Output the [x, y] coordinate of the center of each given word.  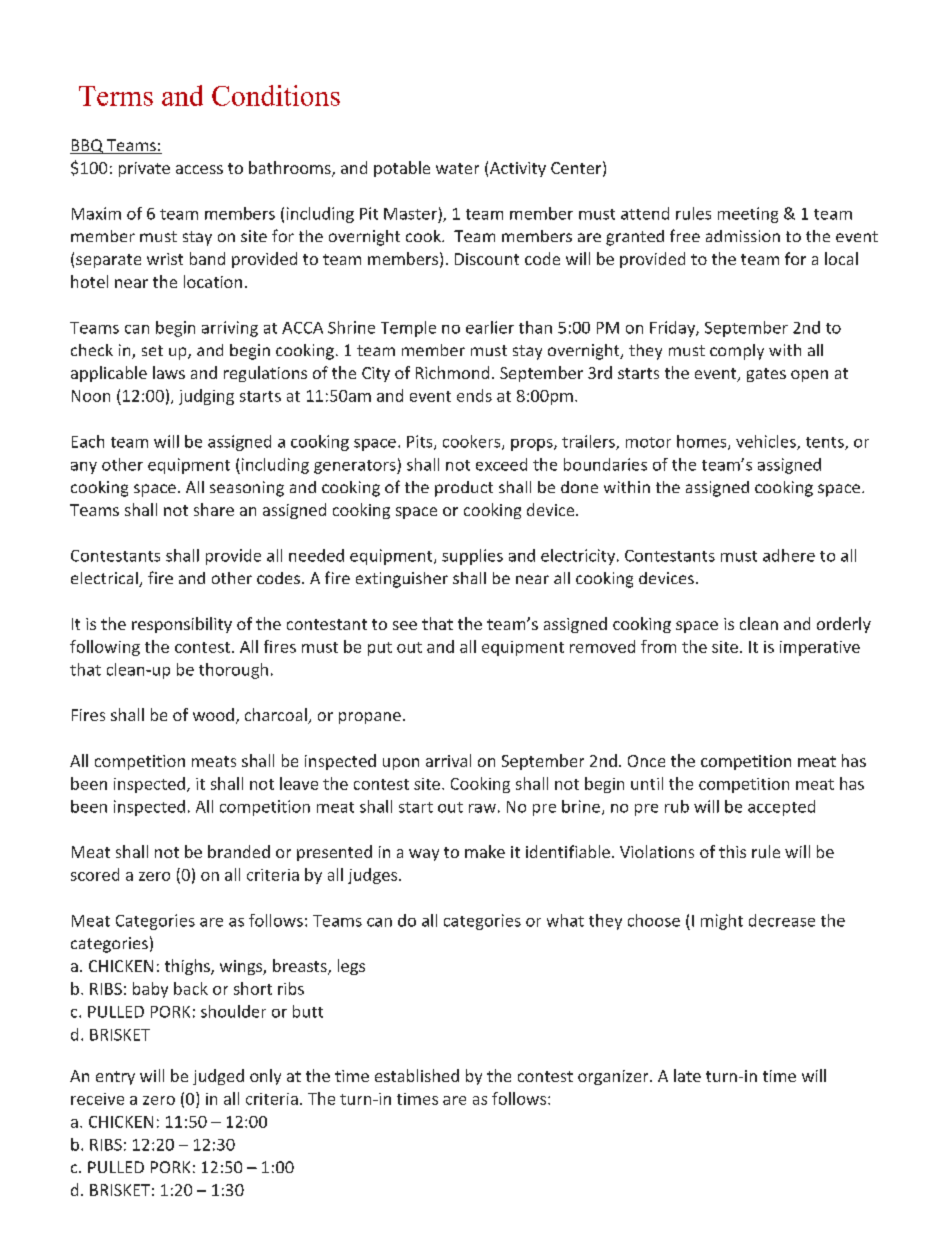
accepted [781, 808]
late [687, 1075]
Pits [421, 442]
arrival [448, 760]
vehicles [767, 442]
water [457, 168]
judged [218, 1077]
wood [213, 714]
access [199, 169]
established [417, 1075]
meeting [748, 215]
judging [206, 397]
